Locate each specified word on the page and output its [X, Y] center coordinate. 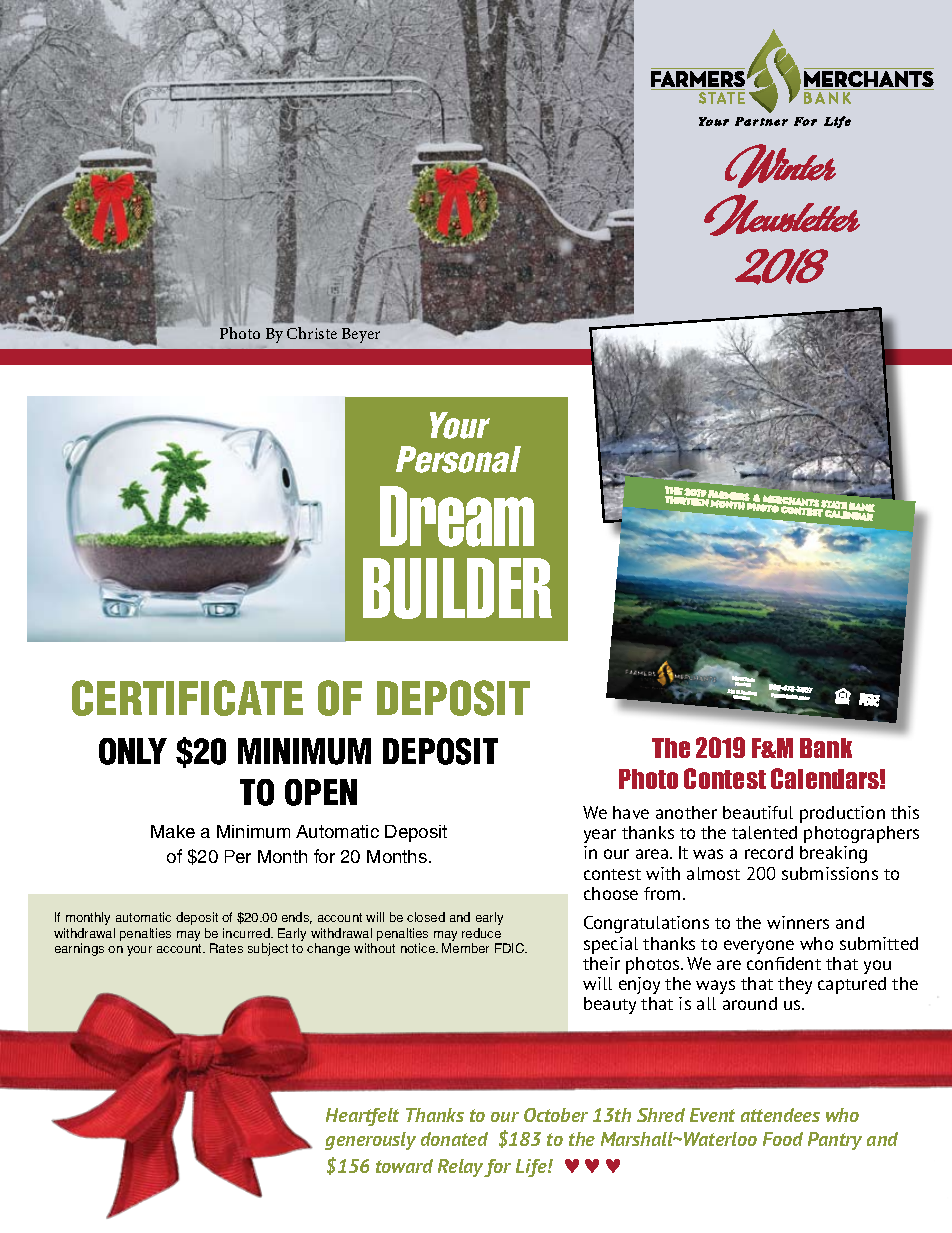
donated [454, 1139]
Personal [458, 459]
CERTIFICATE [187, 698]
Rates [226, 948]
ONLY [133, 751]
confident [784, 963]
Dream [457, 516]
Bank [826, 748]
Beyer [361, 335]
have [631, 812]
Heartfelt [362, 1117]
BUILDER [457, 588]
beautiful [758, 812]
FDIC [511, 948]
